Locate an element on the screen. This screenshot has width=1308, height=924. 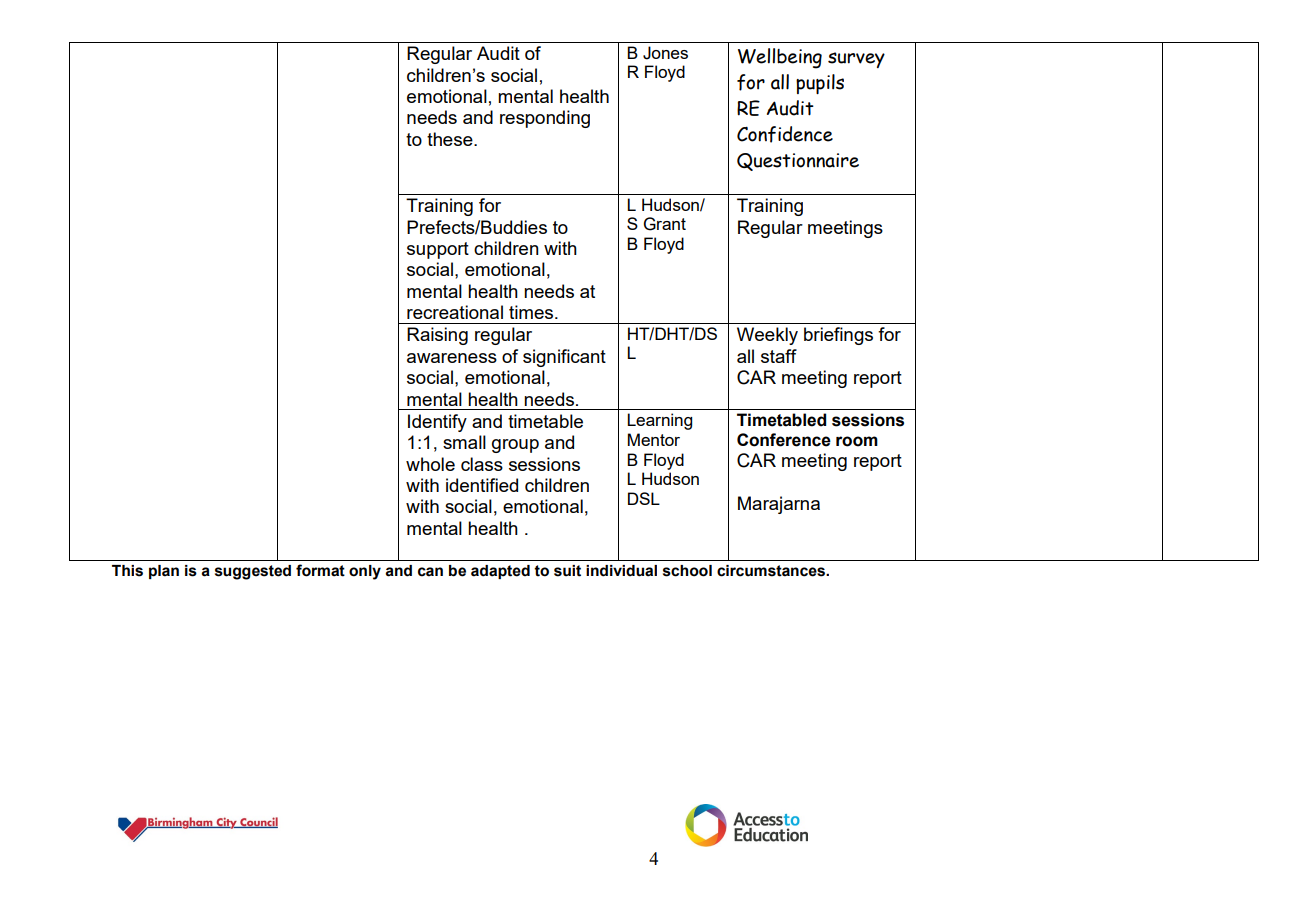
Conference is located at coordinates (784, 440).
